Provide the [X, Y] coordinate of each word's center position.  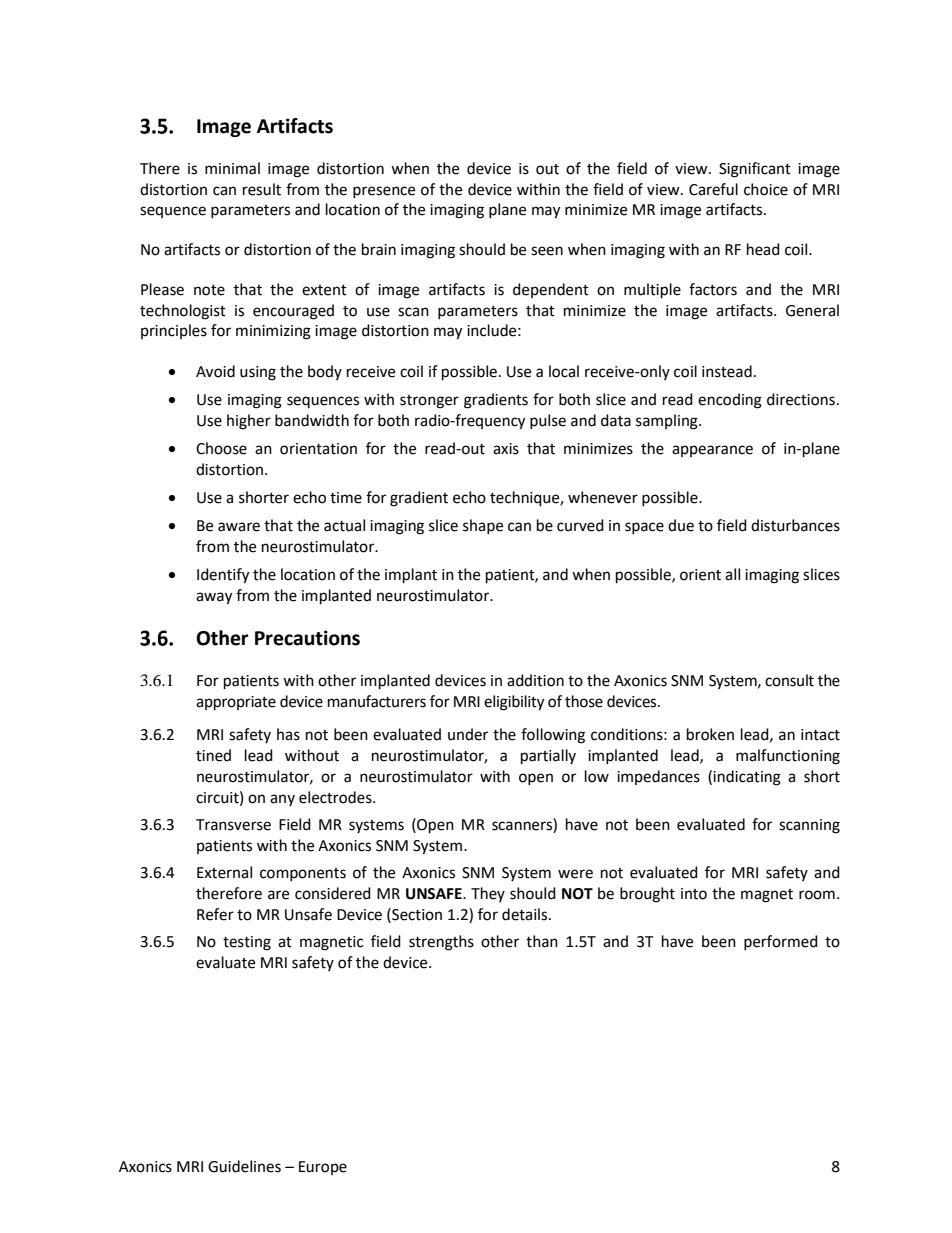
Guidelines [244, 1166]
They [488, 894]
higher [249, 422]
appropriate [236, 703]
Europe [323, 1168]
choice [766, 189]
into [694, 894]
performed [781, 942]
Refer [215, 914]
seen [547, 251]
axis [506, 449]
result [262, 189]
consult [789, 680]
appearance [712, 451]
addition [535, 680]
